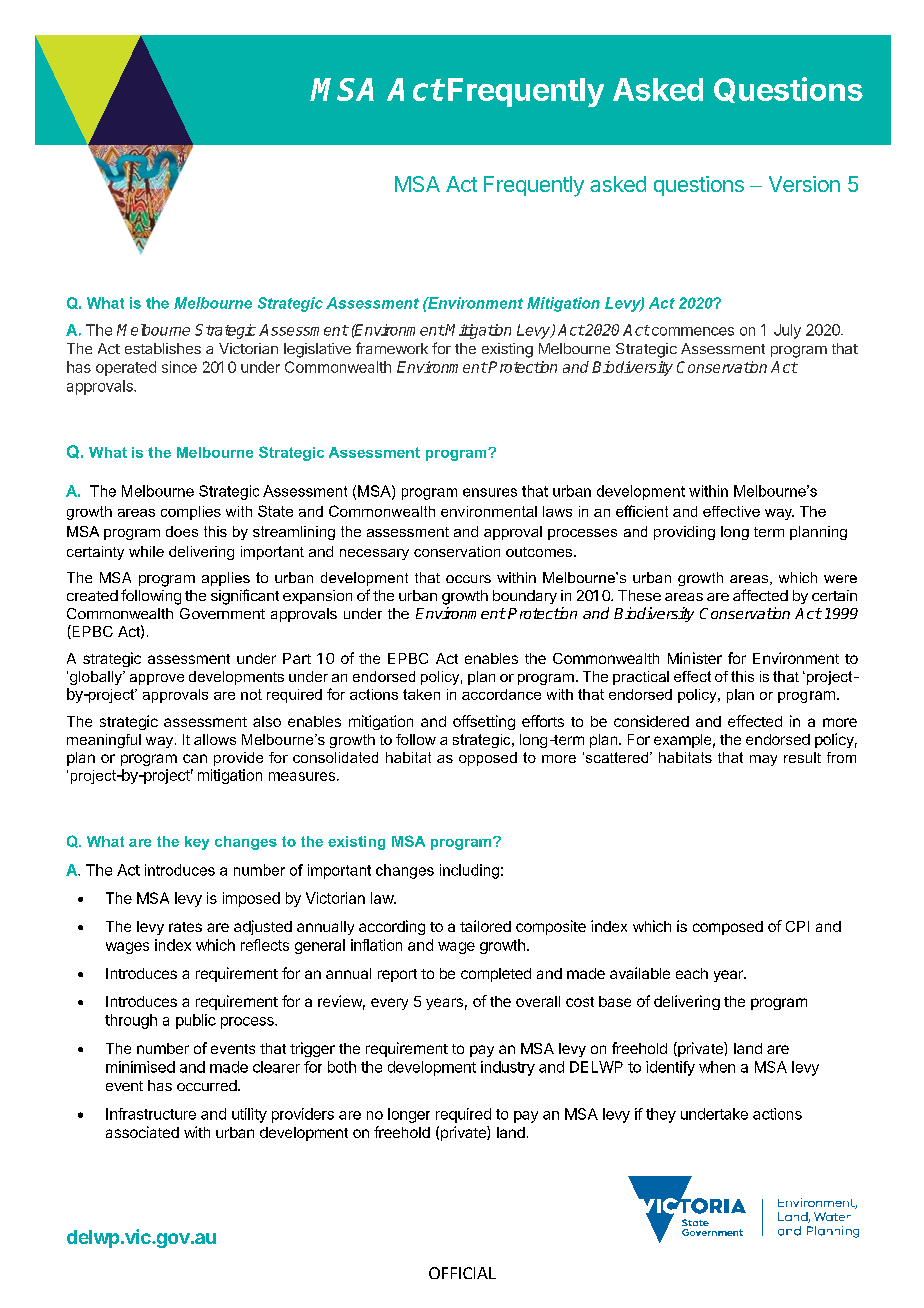 The width and height of the image is (924, 1308). I want to click on offsetting, so click(484, 722).
